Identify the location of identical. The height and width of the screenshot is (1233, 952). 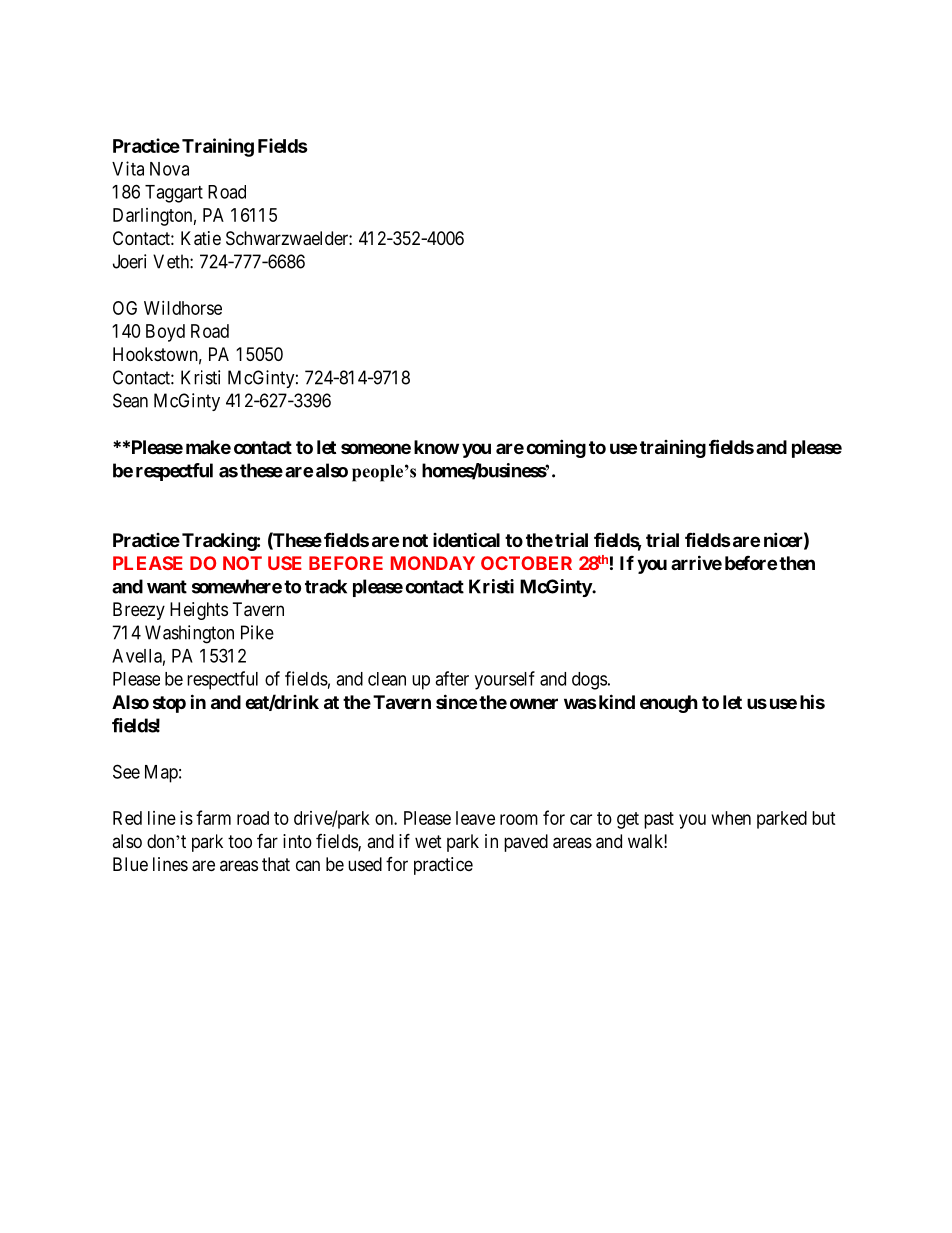
(466, 539).
